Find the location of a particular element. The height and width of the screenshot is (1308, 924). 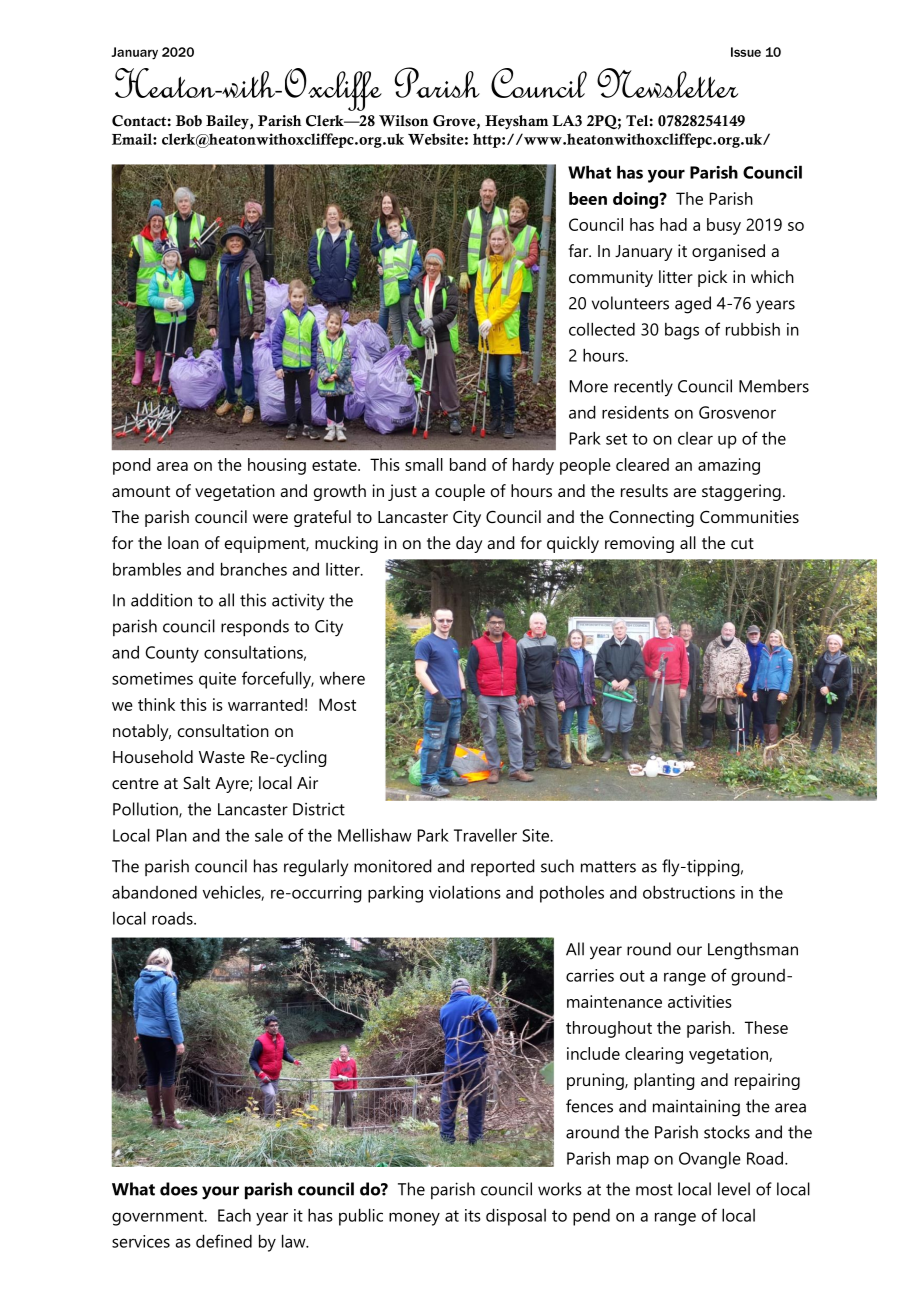

housing is located at coordinates (277, 466).
